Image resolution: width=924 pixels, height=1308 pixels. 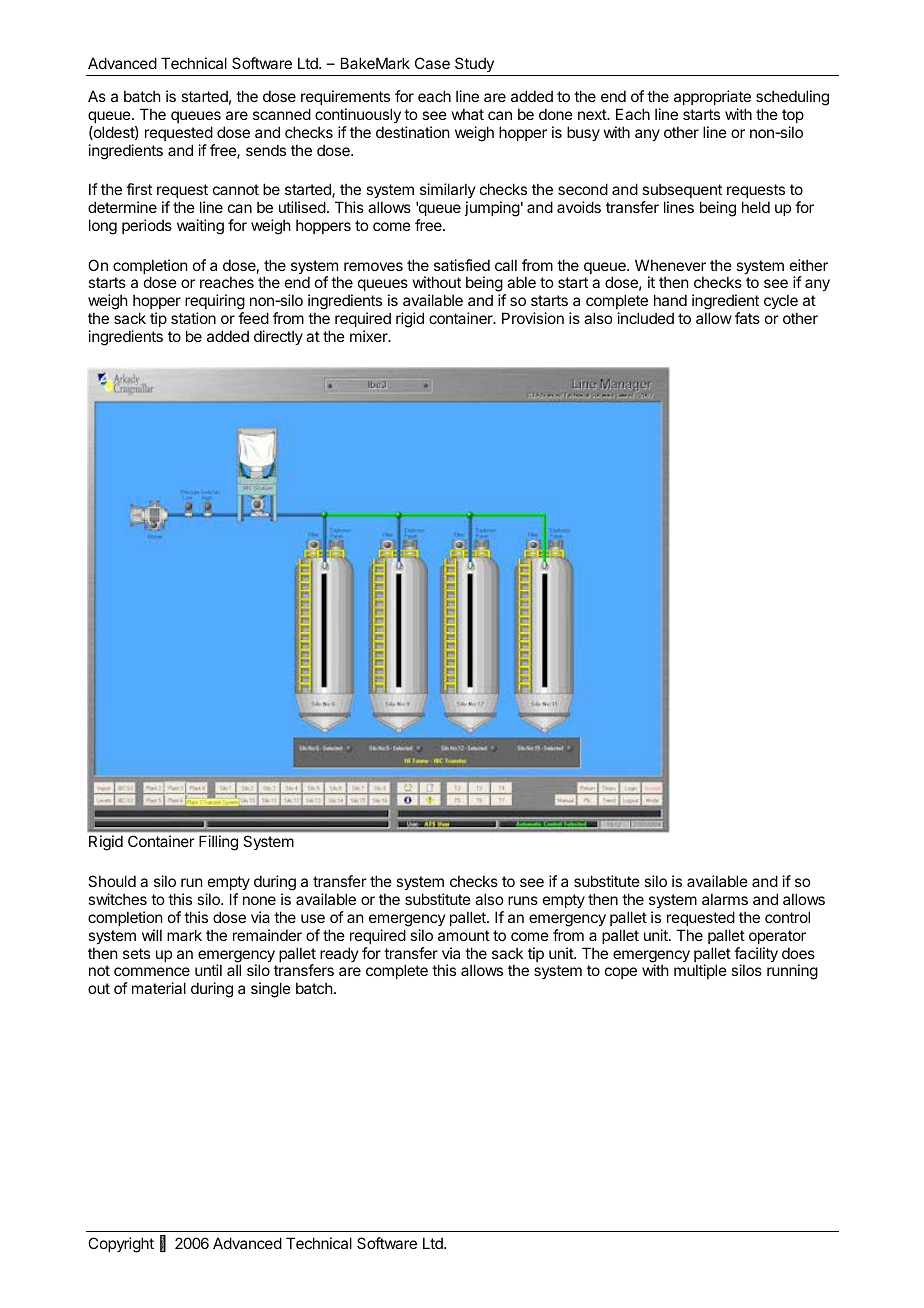 What do you see at coordinates (725, 899) in the screenshot?
I see `alarms` at bounding box center [725, 899].
